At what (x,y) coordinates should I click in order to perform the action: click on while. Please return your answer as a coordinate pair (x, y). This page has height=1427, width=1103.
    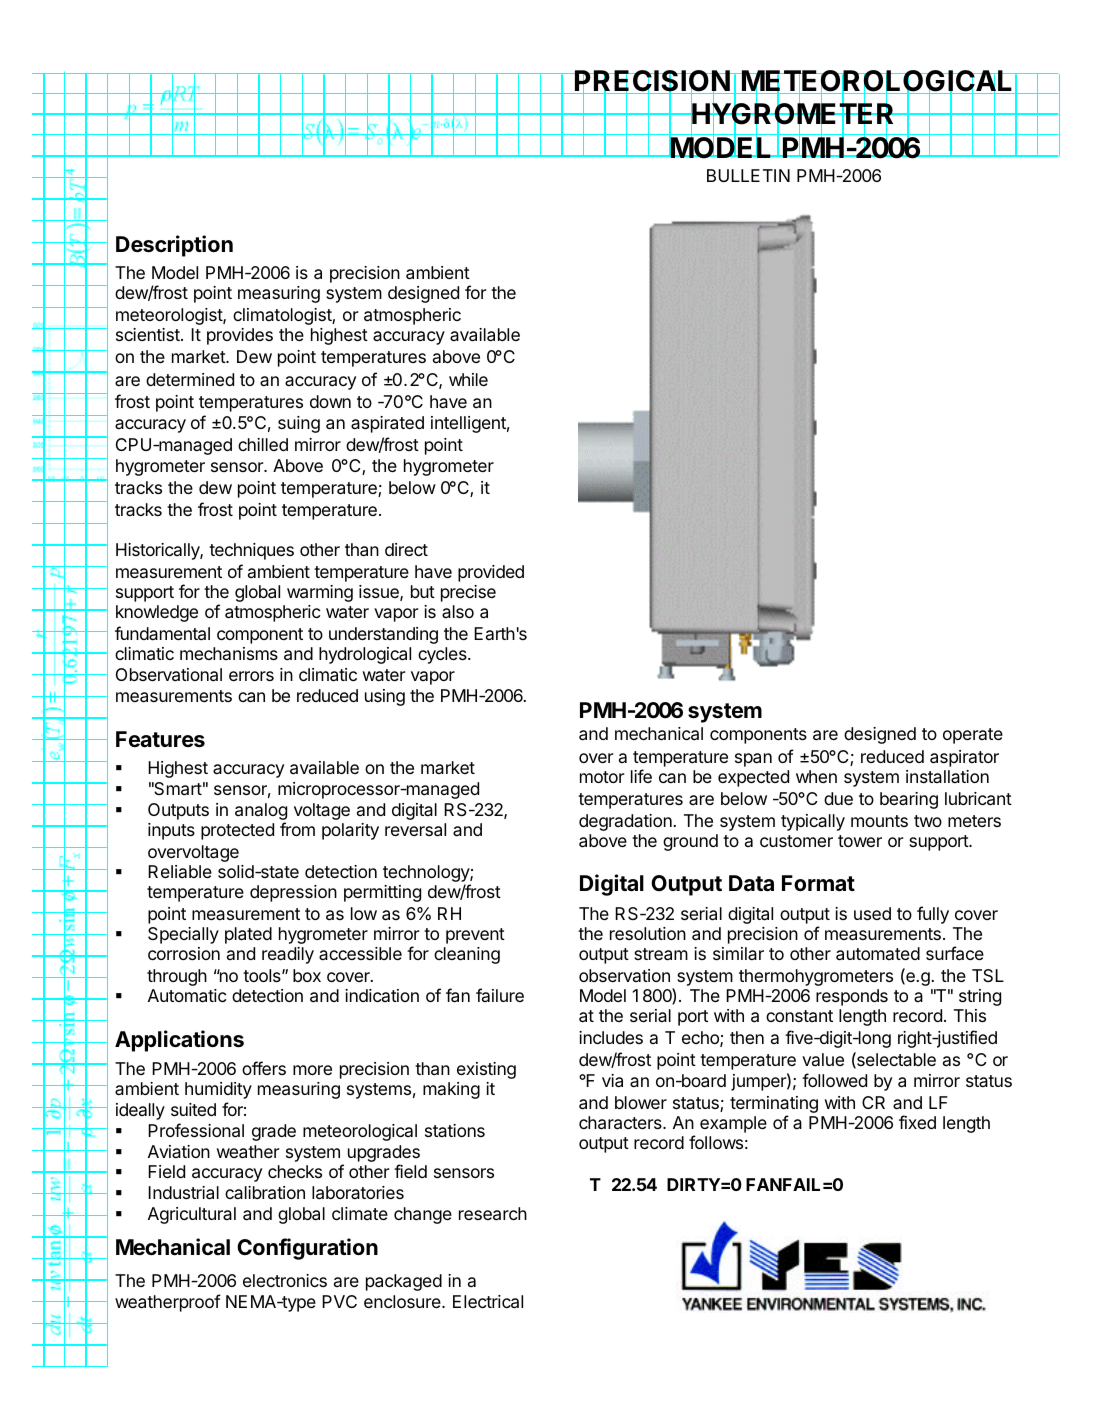
    Looking at the image, I should click on (468, 379).
